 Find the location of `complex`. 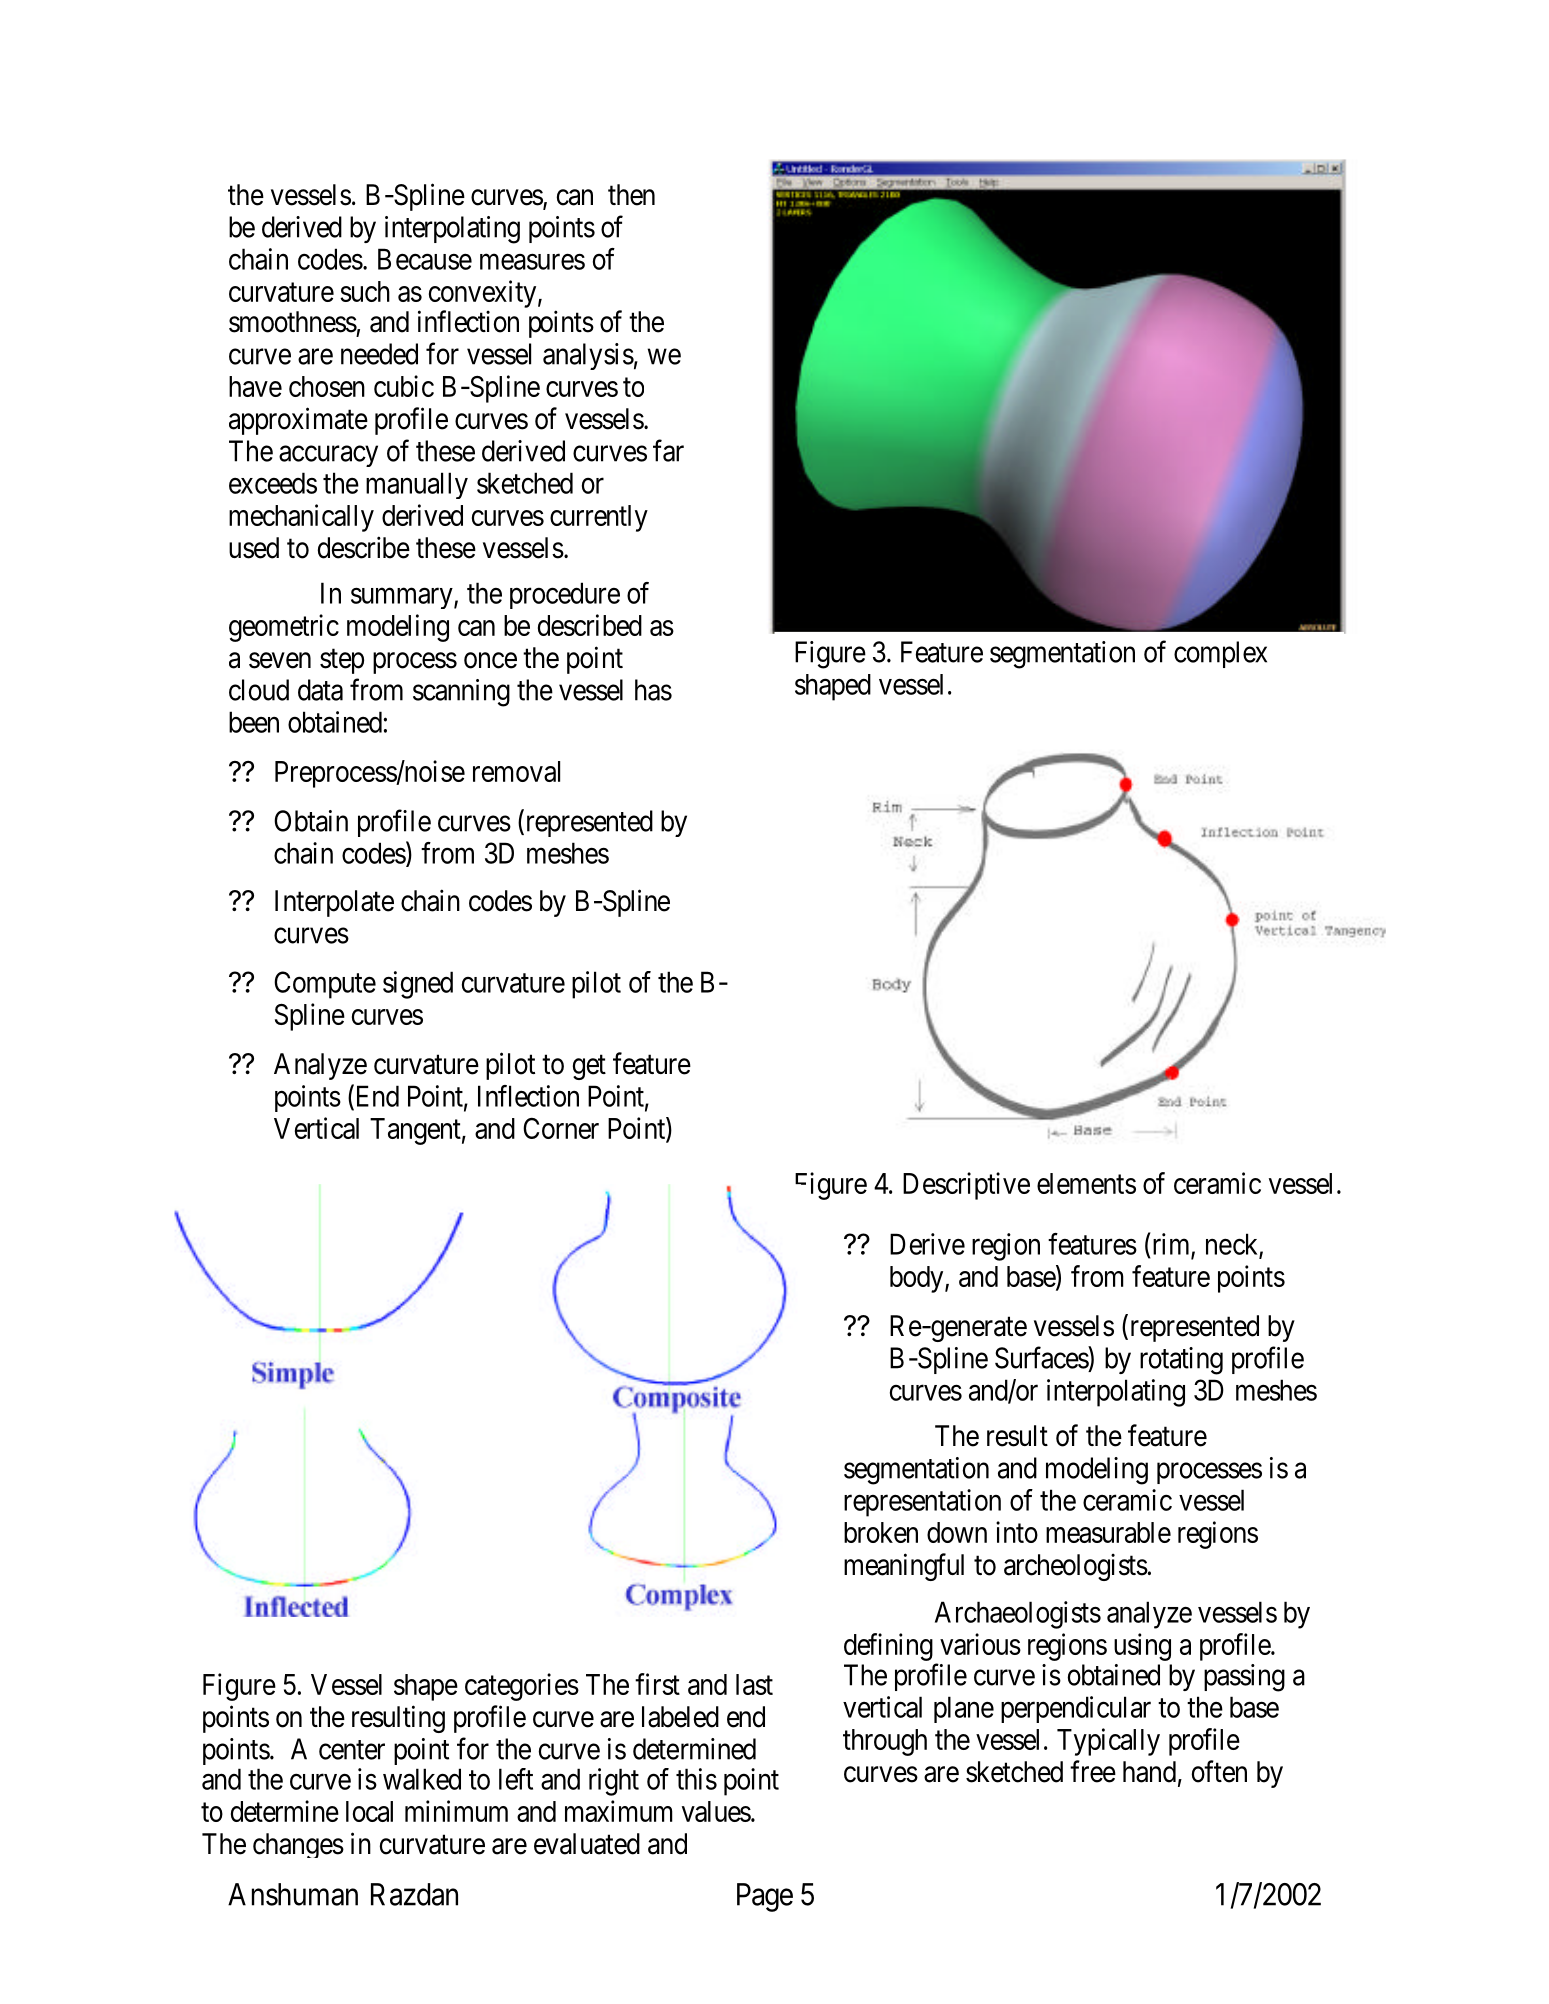

complex is located at coordinates (1220, 654).
